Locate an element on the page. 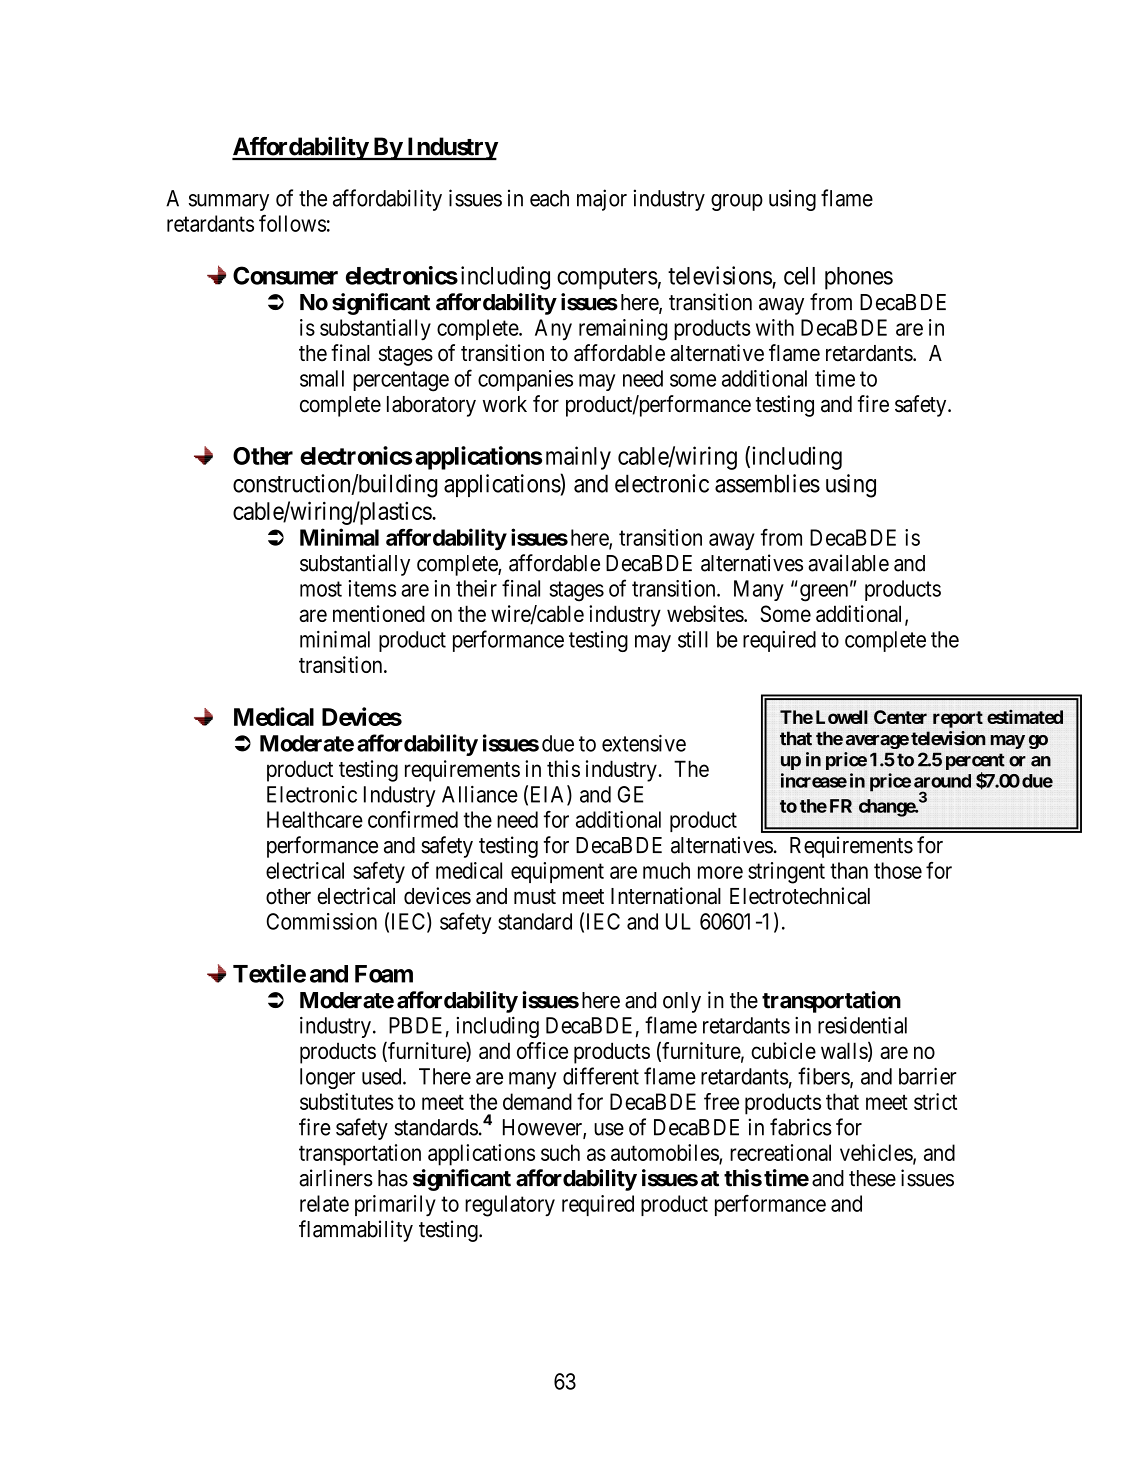 The image size is (1129, 1461). follows is located at coordinates (292, 223).
